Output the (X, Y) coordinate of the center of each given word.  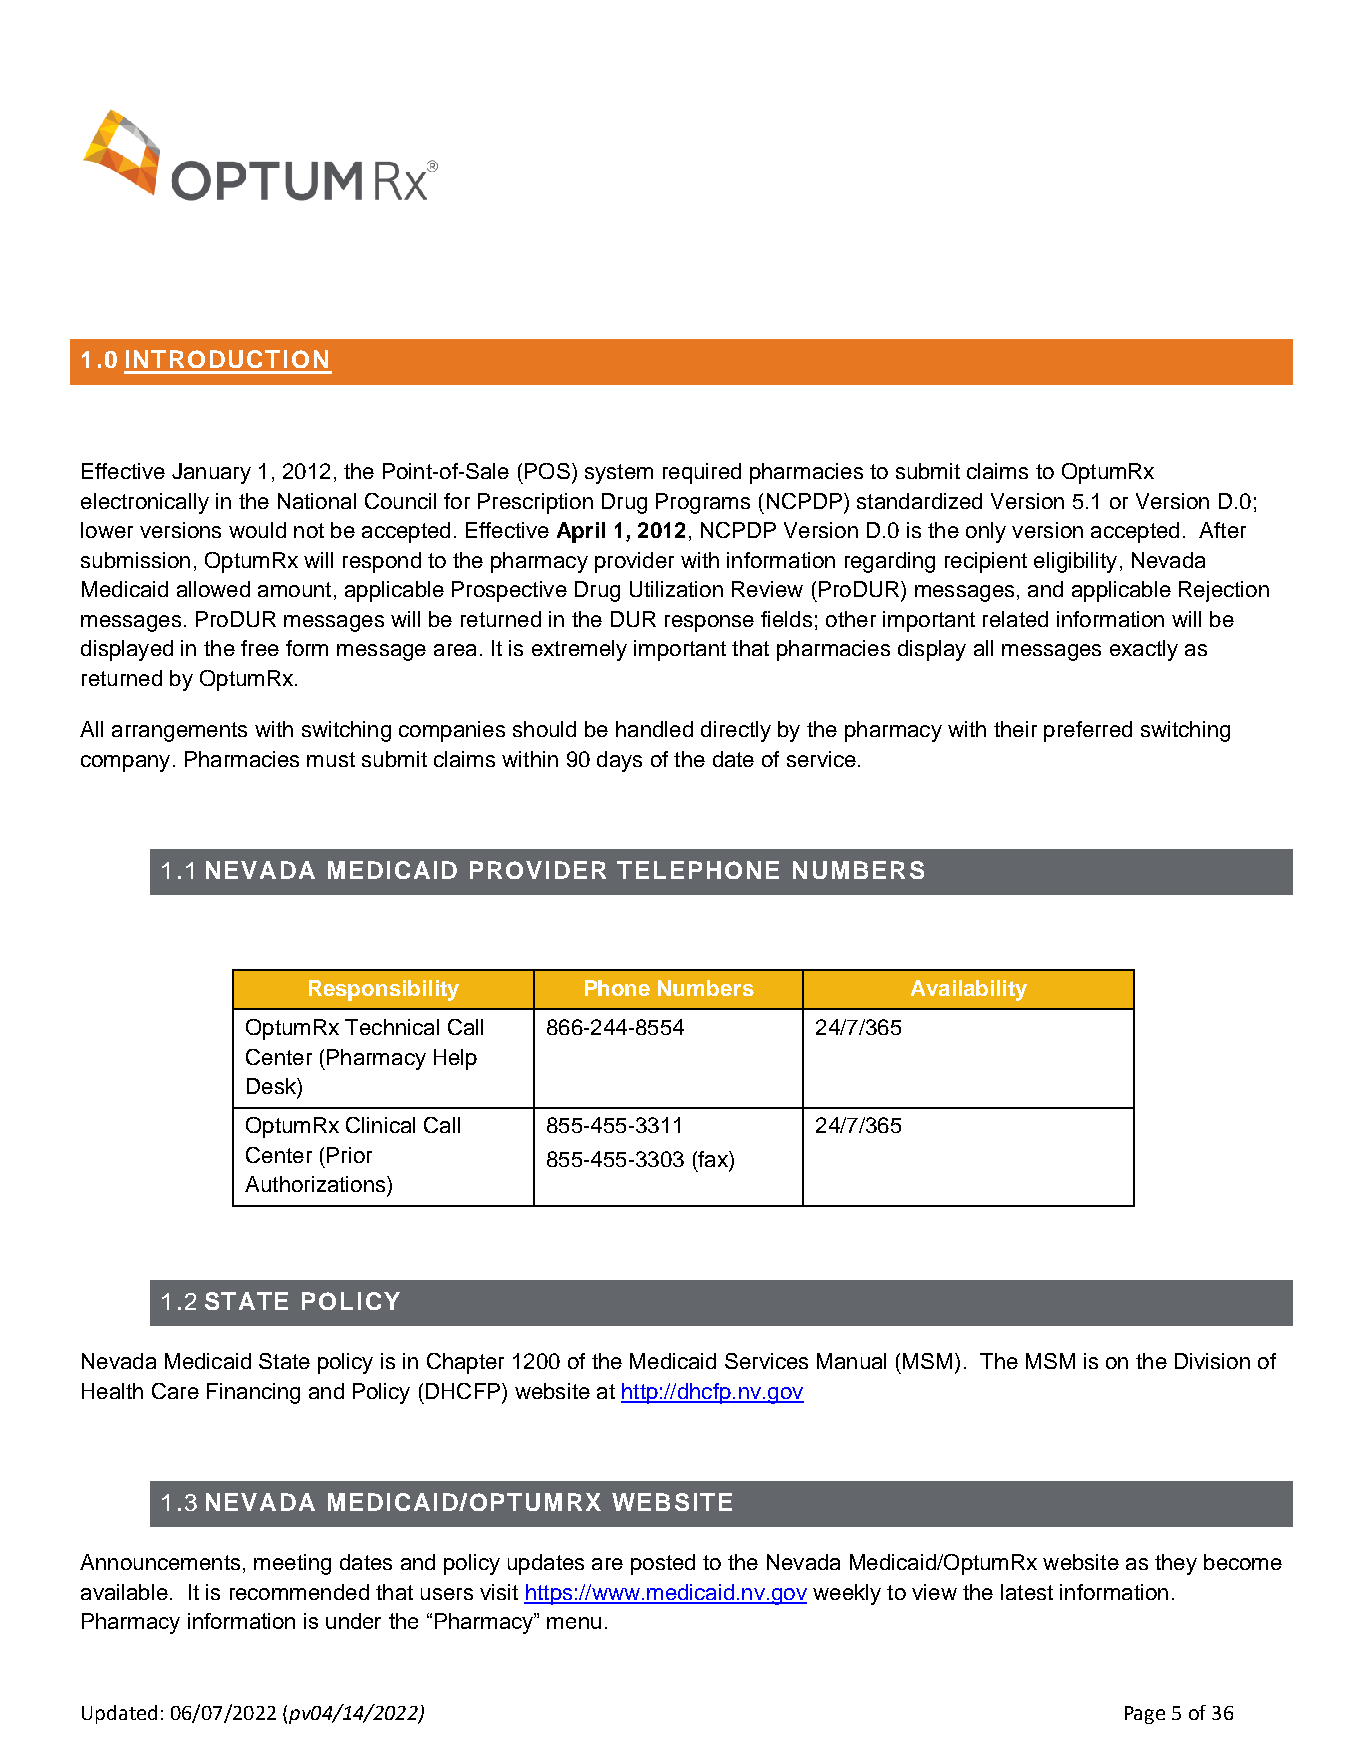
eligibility (1075, 562)
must (331, 759)
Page (1145, 1715)
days (619, 761)
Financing (253, 1393)
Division (1212, 1361)
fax (713, 1159)
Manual (851, 1361)
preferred (1088, 731)
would (257, 530)
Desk (272, 1086)
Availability (969, 990)
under (353, 1621)
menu (574, 1623)
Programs (703, 503)
